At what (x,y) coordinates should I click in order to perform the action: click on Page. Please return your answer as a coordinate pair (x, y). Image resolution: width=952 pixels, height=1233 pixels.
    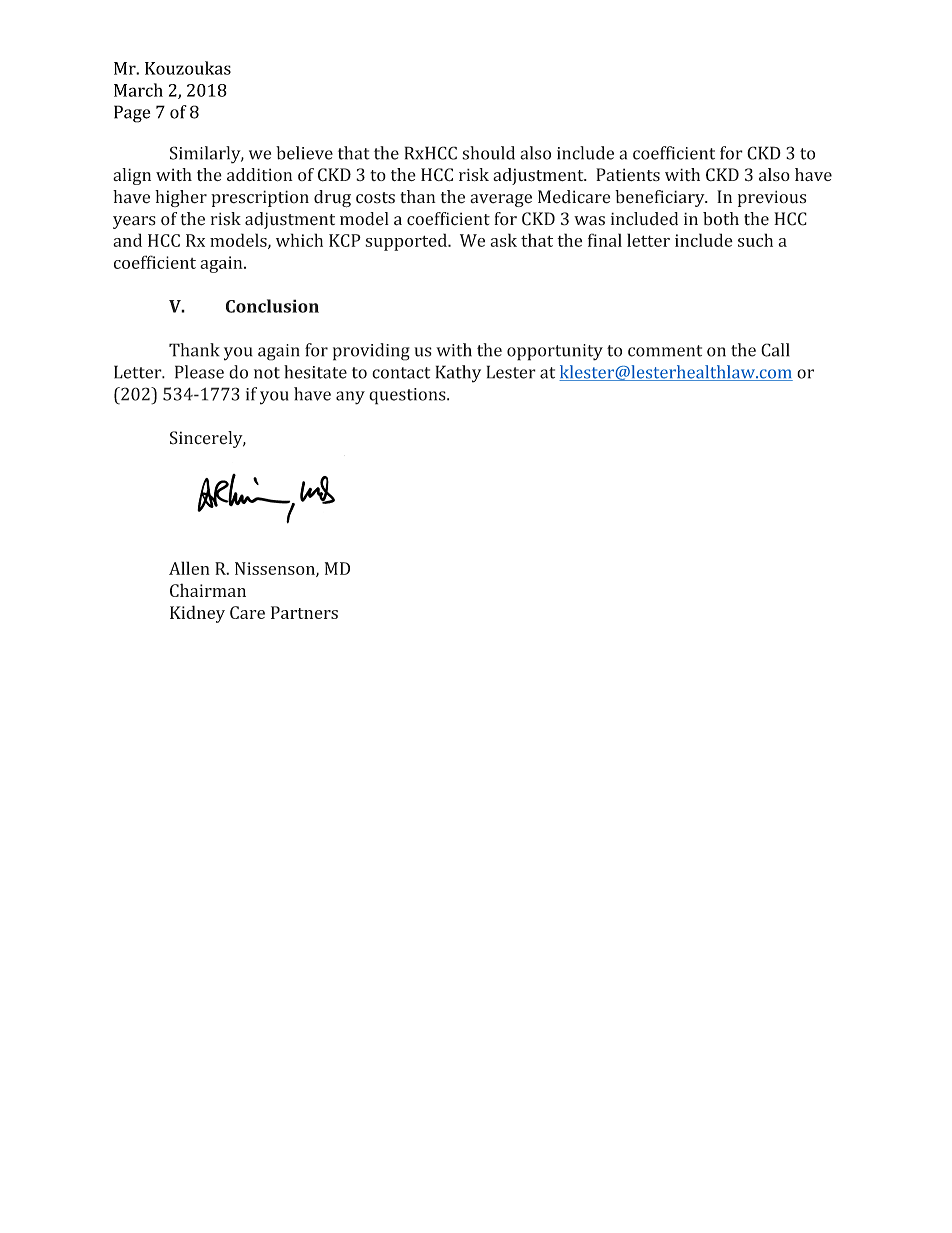
    Looking at the image, I should click on (132, 114).
